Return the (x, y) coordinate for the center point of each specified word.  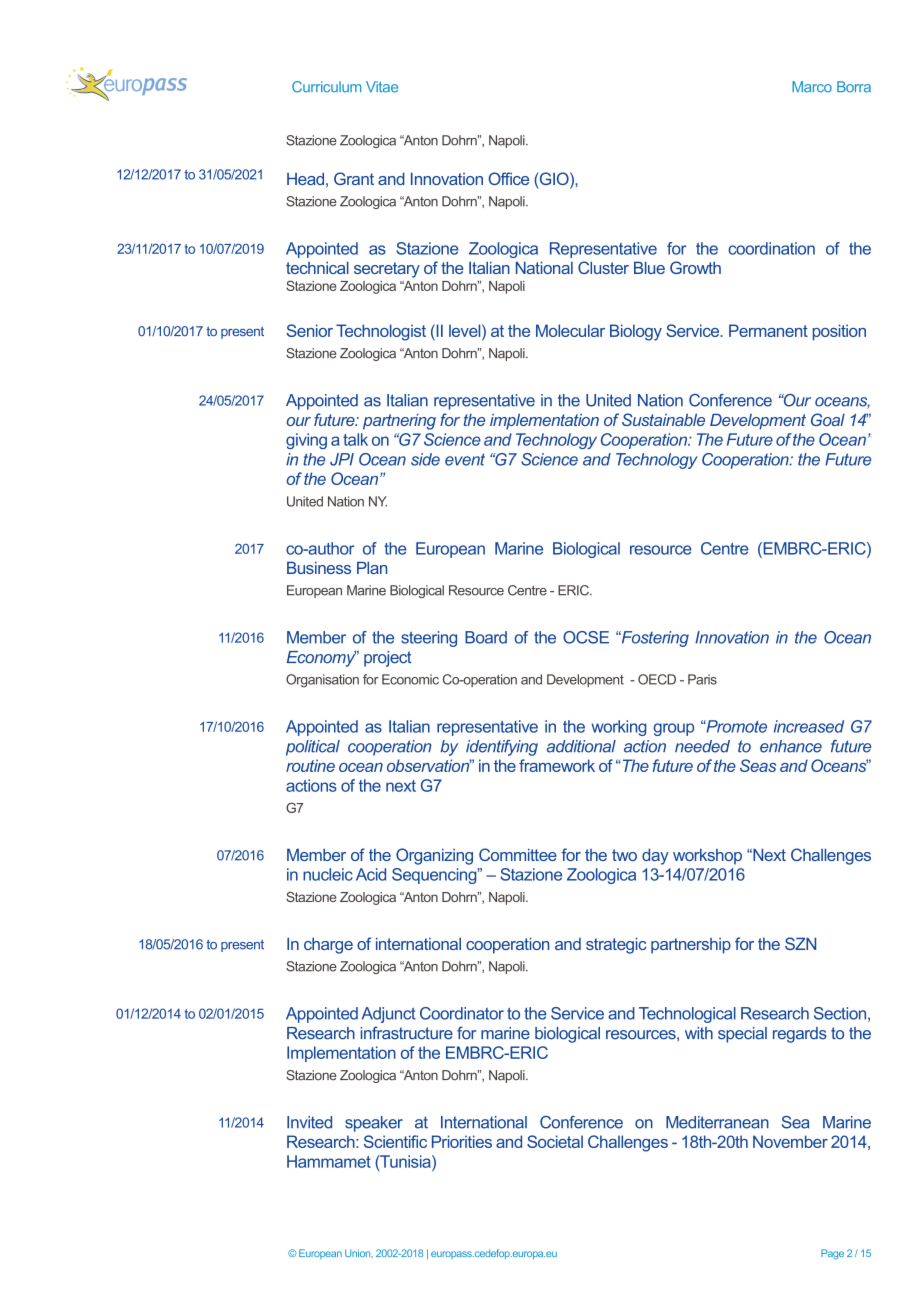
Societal (555, 1141)
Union (359, 1253)
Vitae (382, 87)
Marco (812, 87)
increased (809, 726)
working (618, 728)
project (388, 659)
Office (508, 178)
